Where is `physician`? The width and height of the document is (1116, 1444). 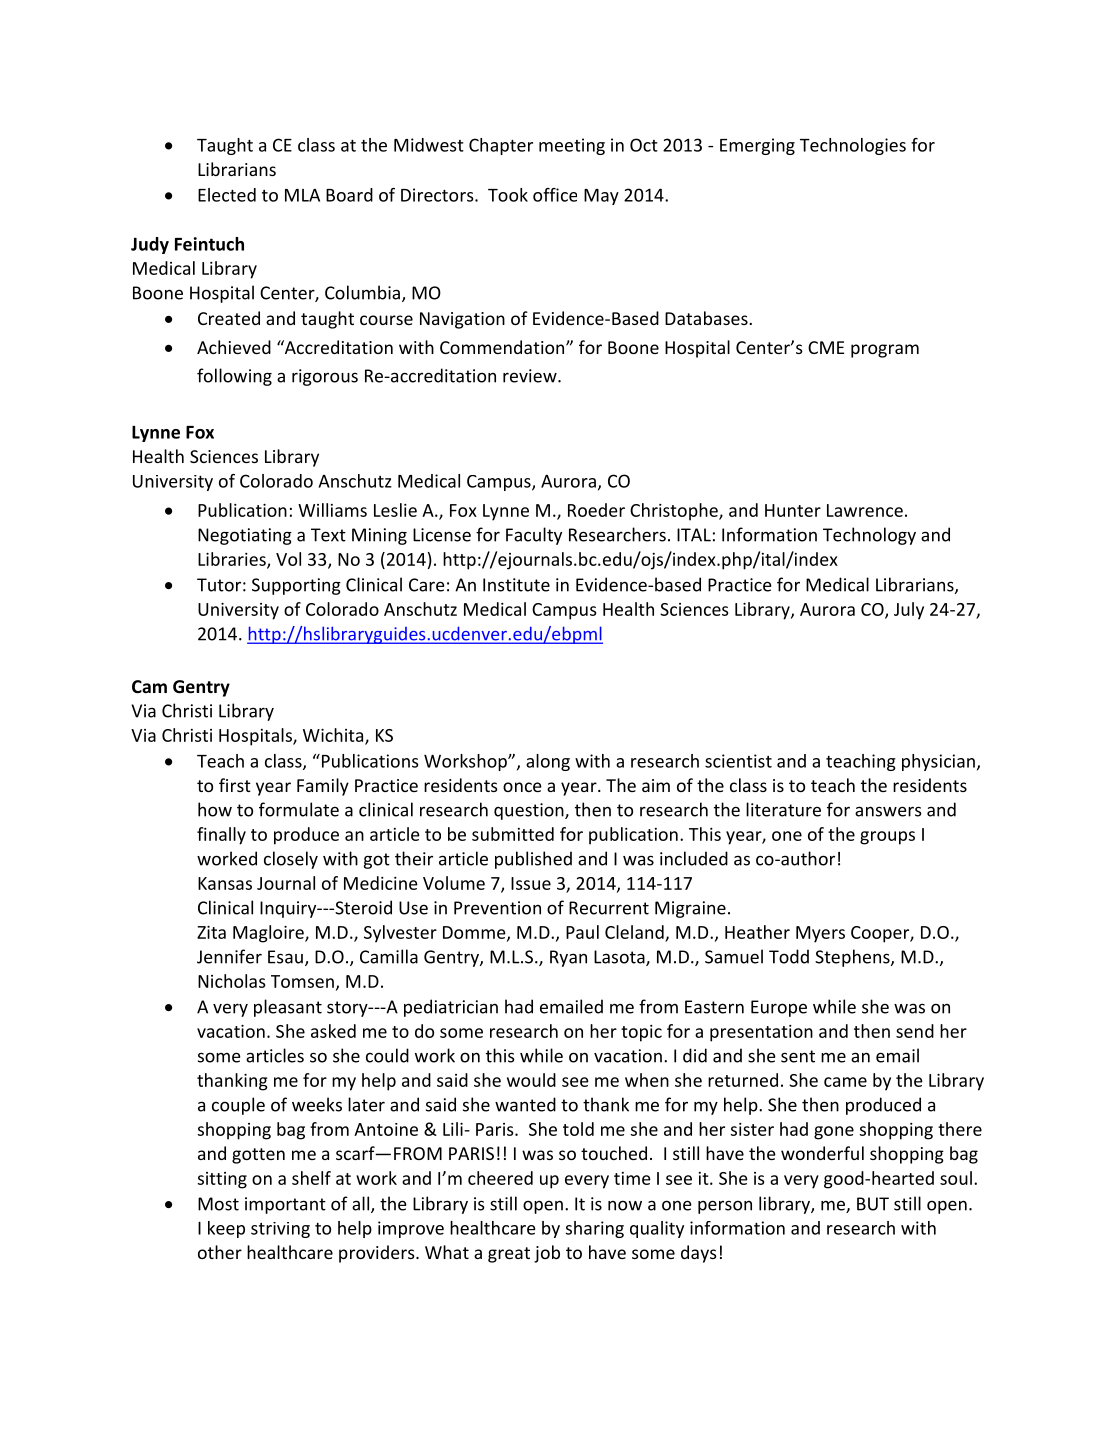 physician is located at coordinates (938, 762).
